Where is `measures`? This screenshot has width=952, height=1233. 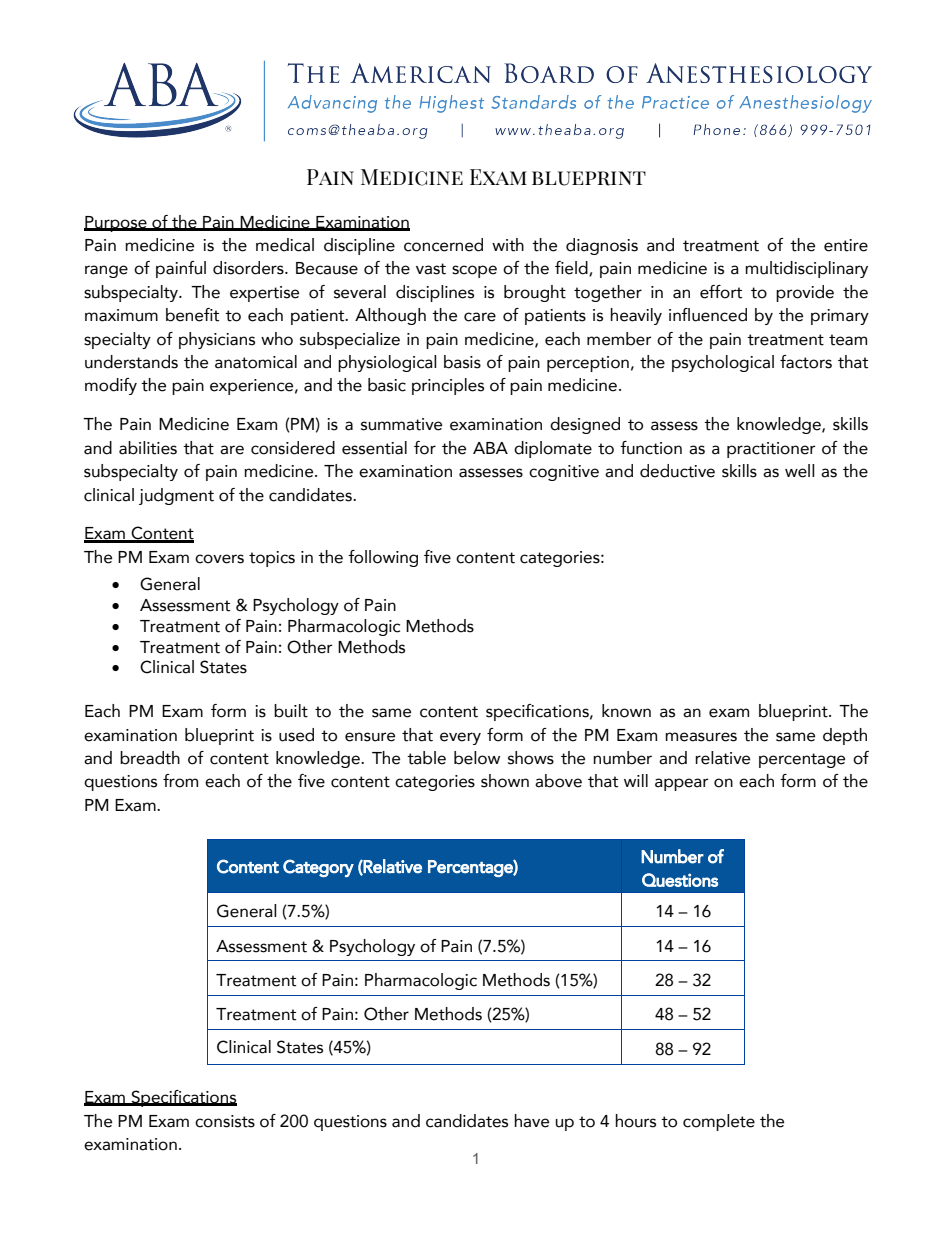 measures is located at coordinates (701, 737).
